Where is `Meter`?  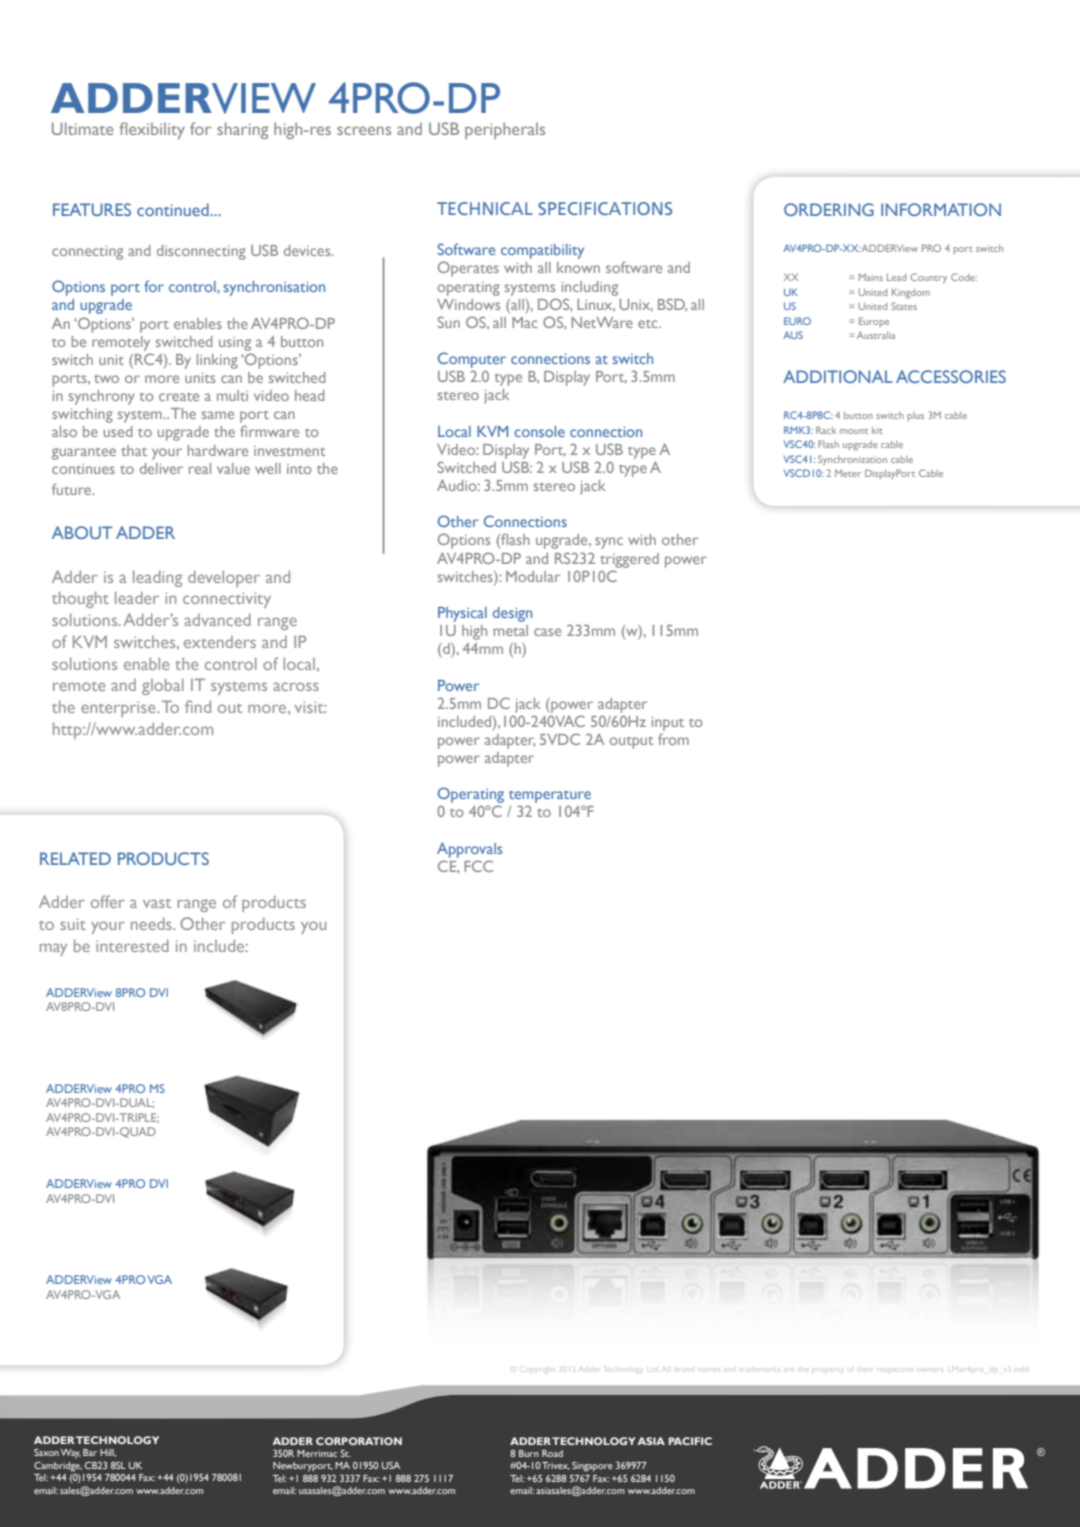
Meter is located at coordinates (848, 473).
